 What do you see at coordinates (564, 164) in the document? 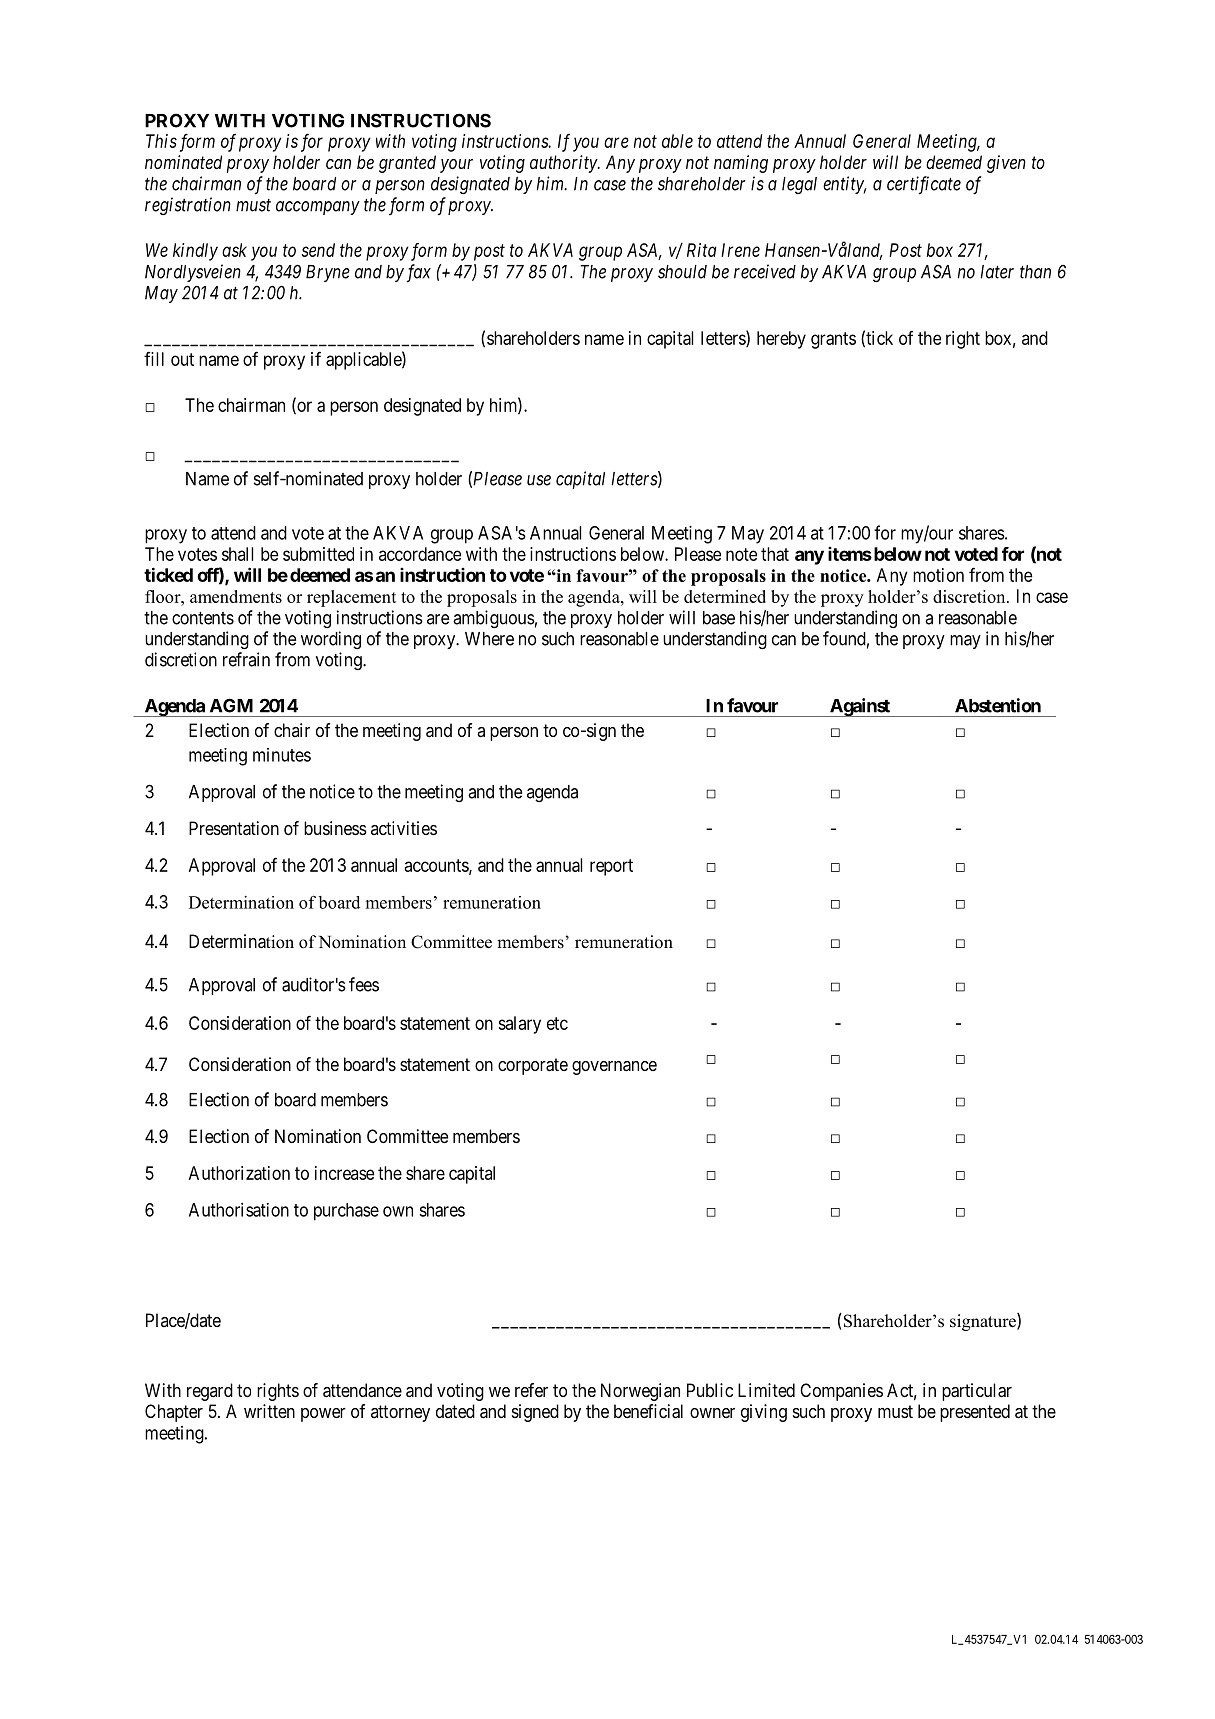
I see `authority` at bounding box center [564, 164].
